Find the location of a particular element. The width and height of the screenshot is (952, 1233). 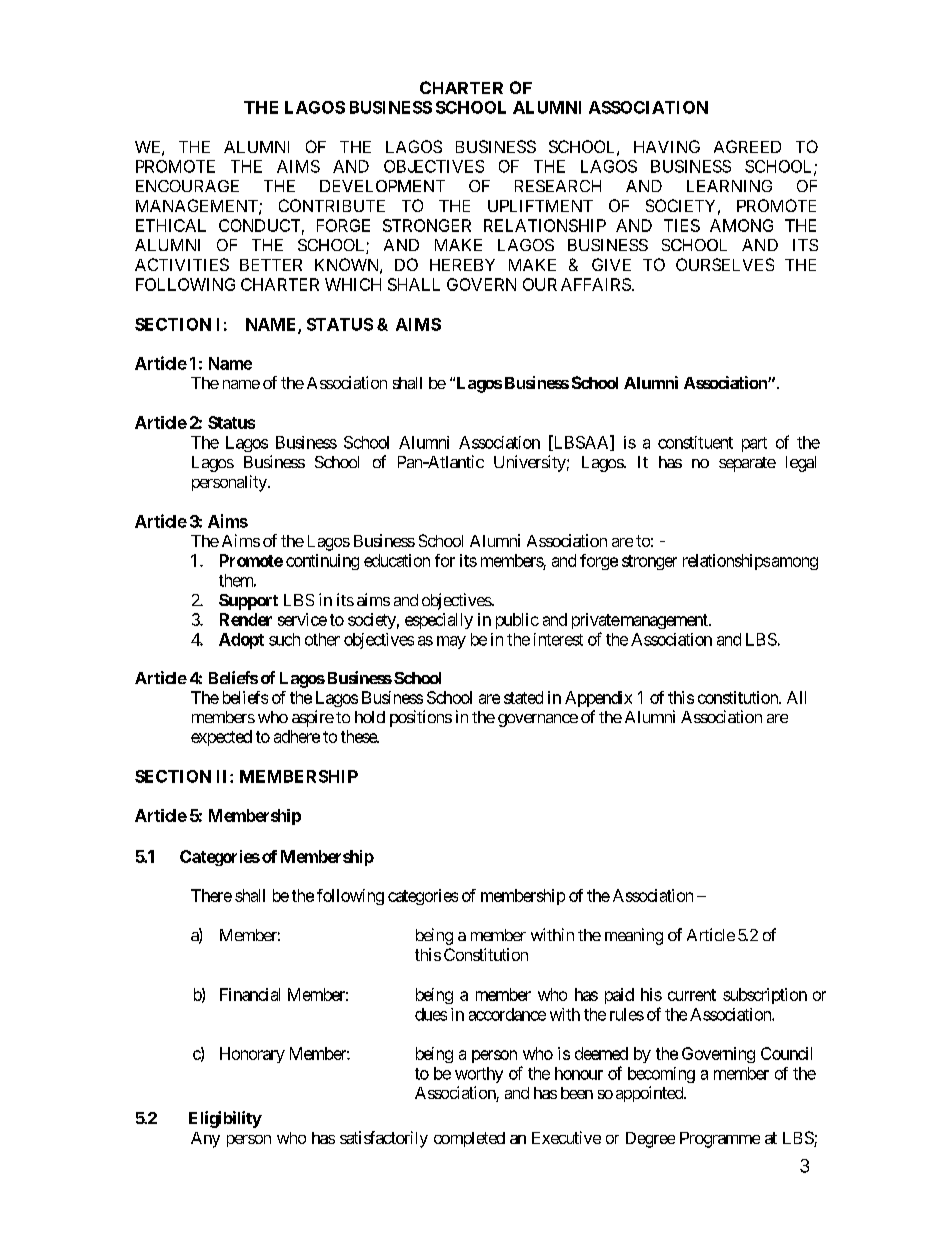

Eligibility is located at coordinates (225, 1119).
